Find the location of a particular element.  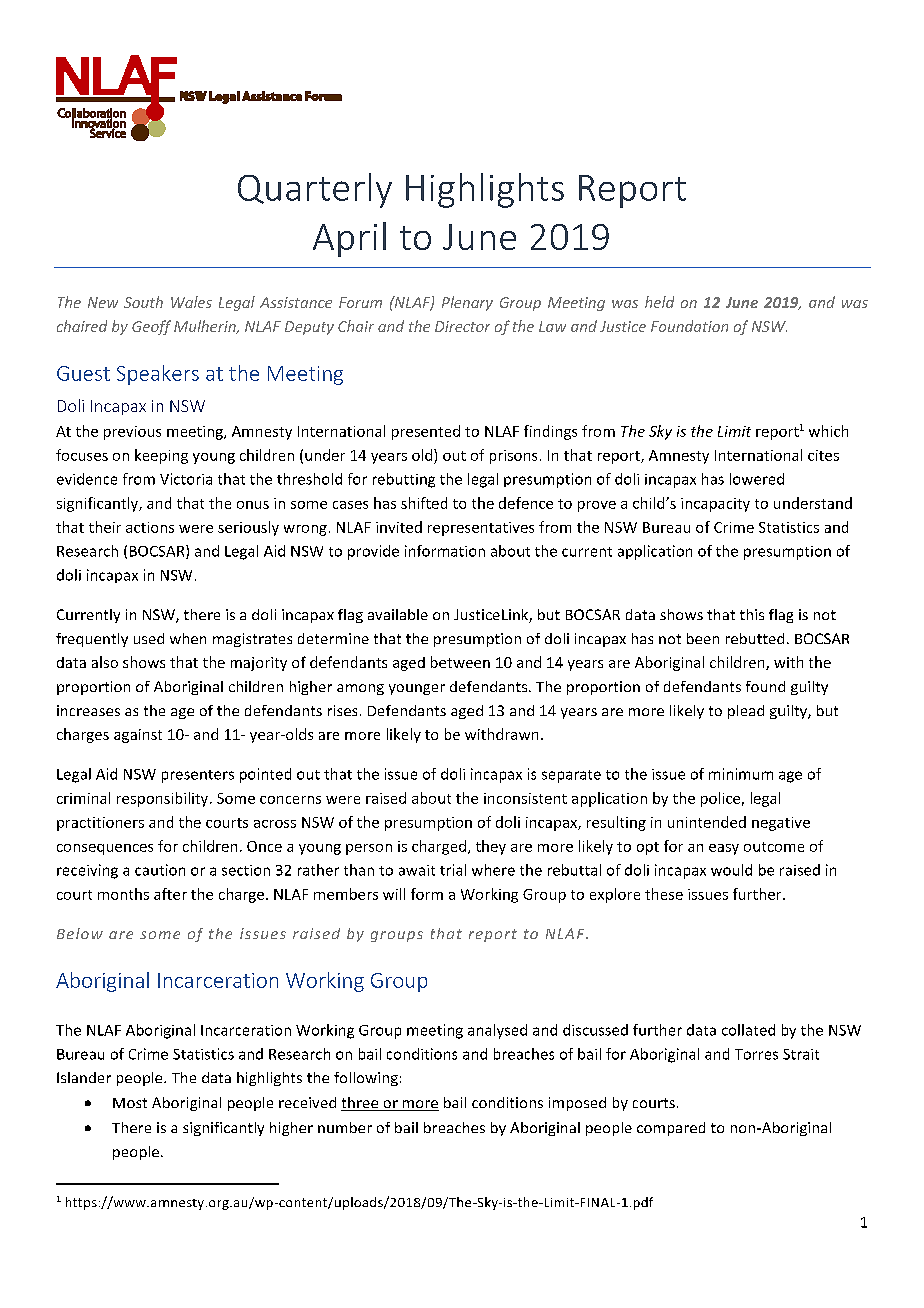

Most is located at coordinates (130, 1103).
